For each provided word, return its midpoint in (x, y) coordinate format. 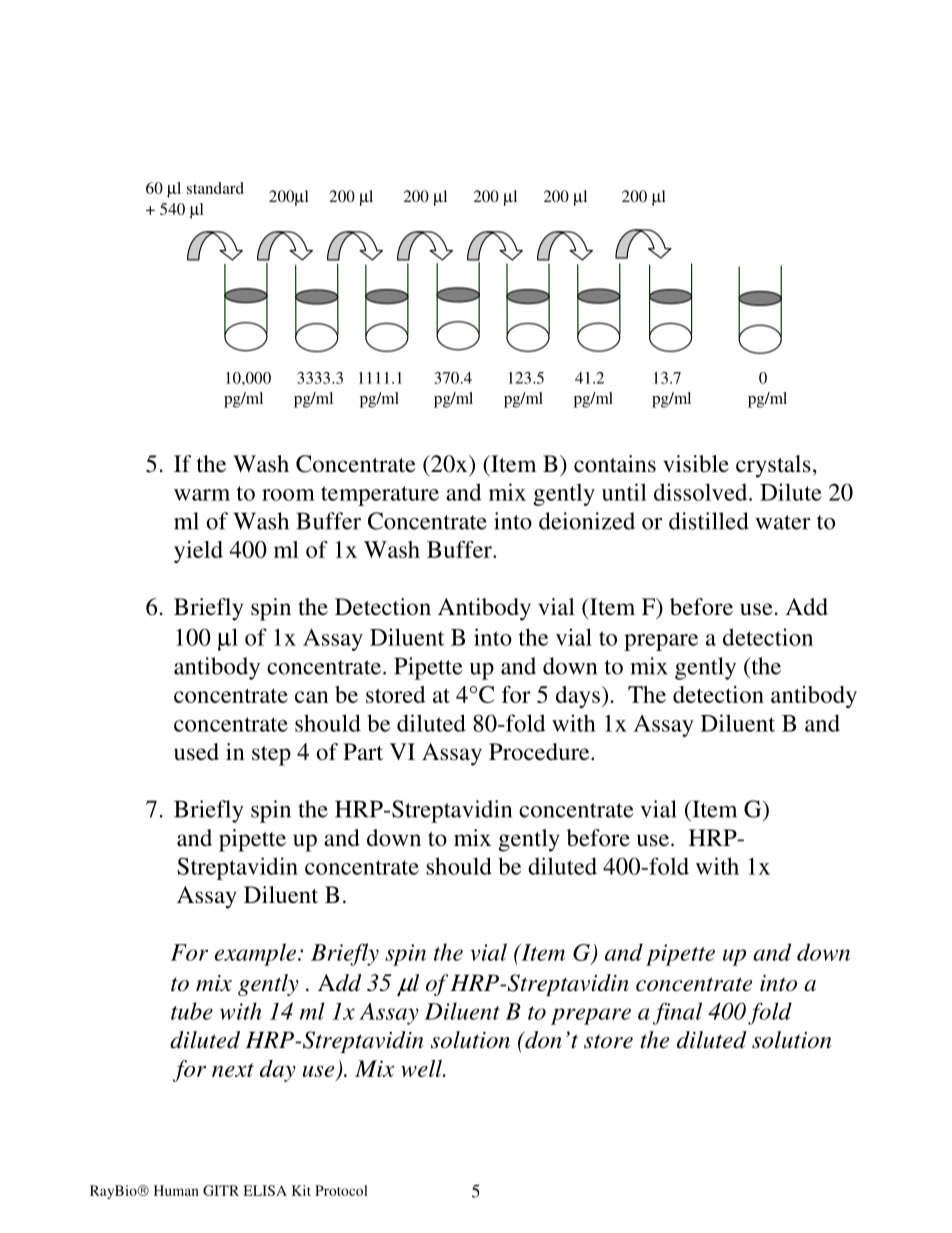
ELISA (265, 1190)
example (255, 954)
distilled (709, 521)
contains (615, 463)
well (423, 1068)
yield (198, 552)
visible (696, 464)
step (271, 756)
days (578, 697)
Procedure (540, 751)
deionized (587, 521)
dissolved (702, 492)
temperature (380, 496)
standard (215, 188)
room (288, 495)
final (677, 1013)
